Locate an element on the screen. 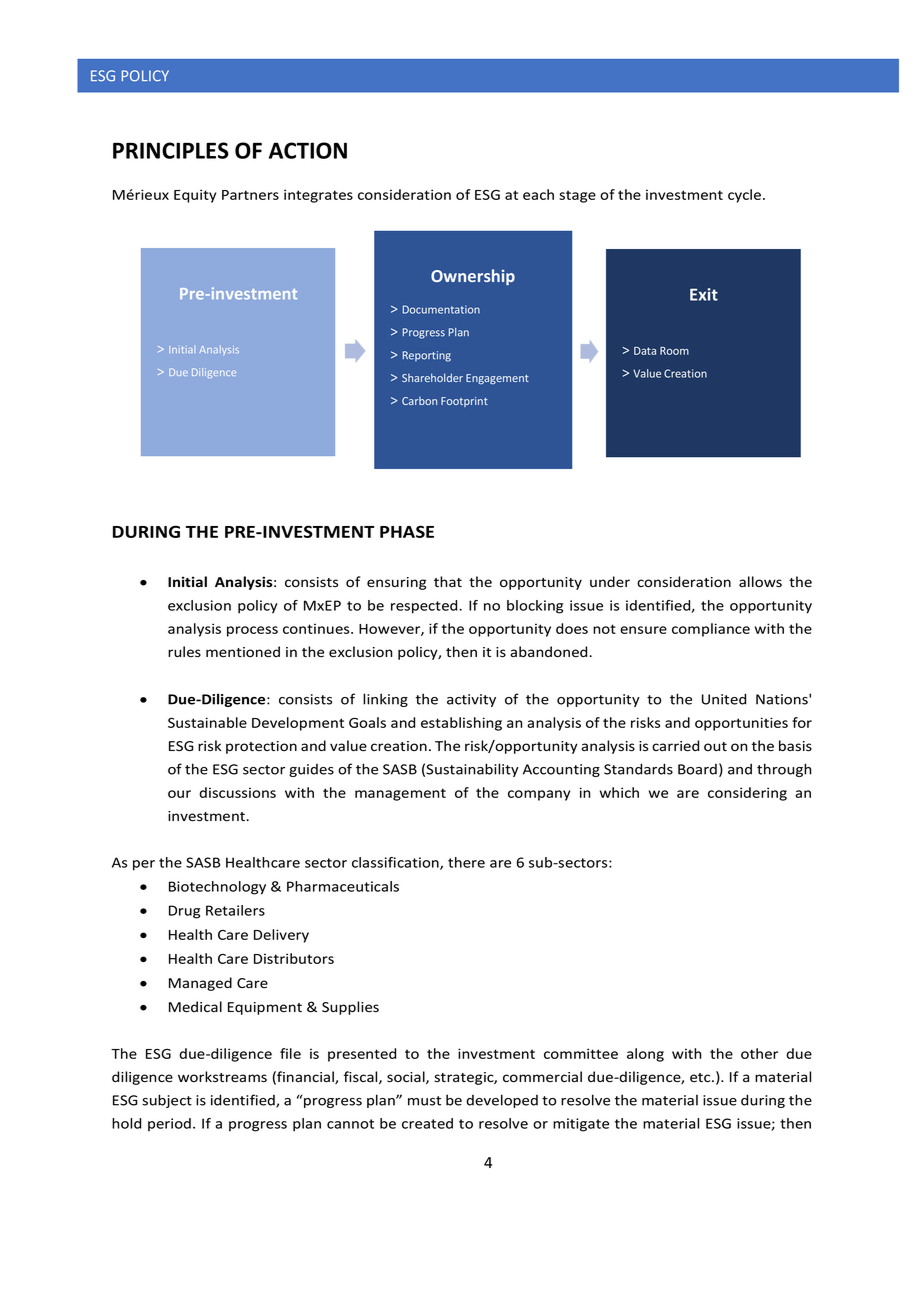 This screenshot has height=1307, width=924. considering is located at coordinates (747, 794).
